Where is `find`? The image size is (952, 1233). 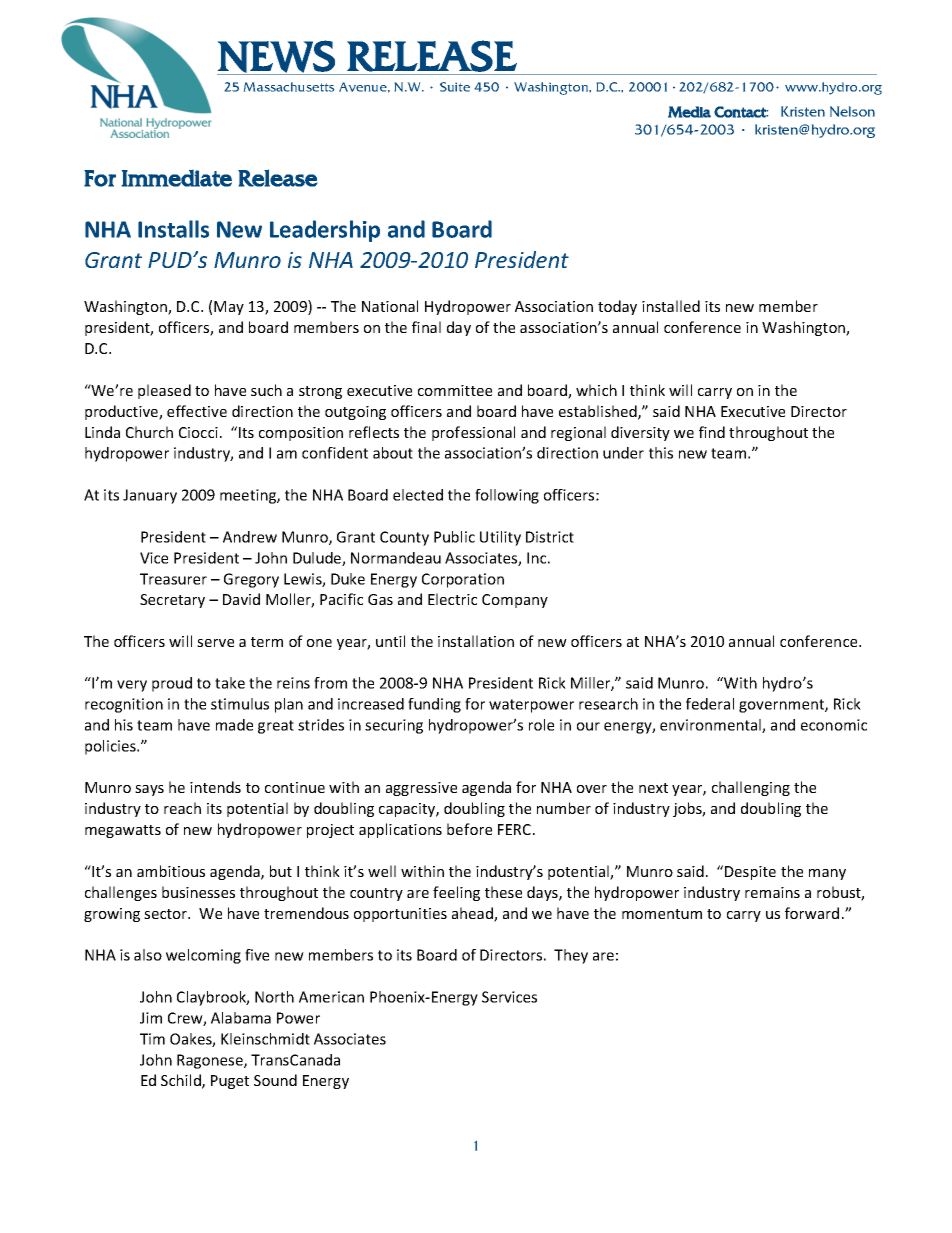 find is located at coordinates (712, 432).
